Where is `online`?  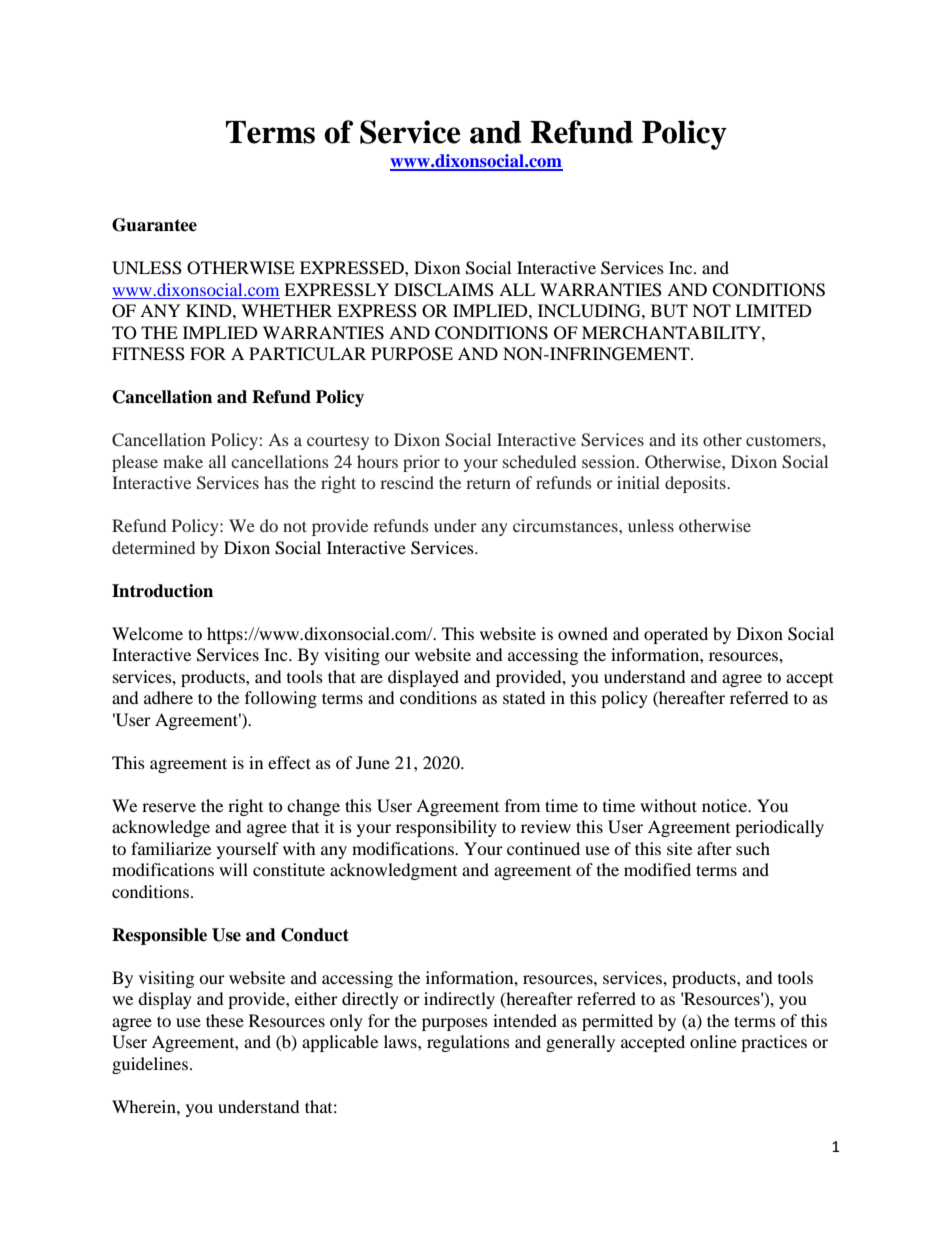
online is located at coordinates (713, 1041).
